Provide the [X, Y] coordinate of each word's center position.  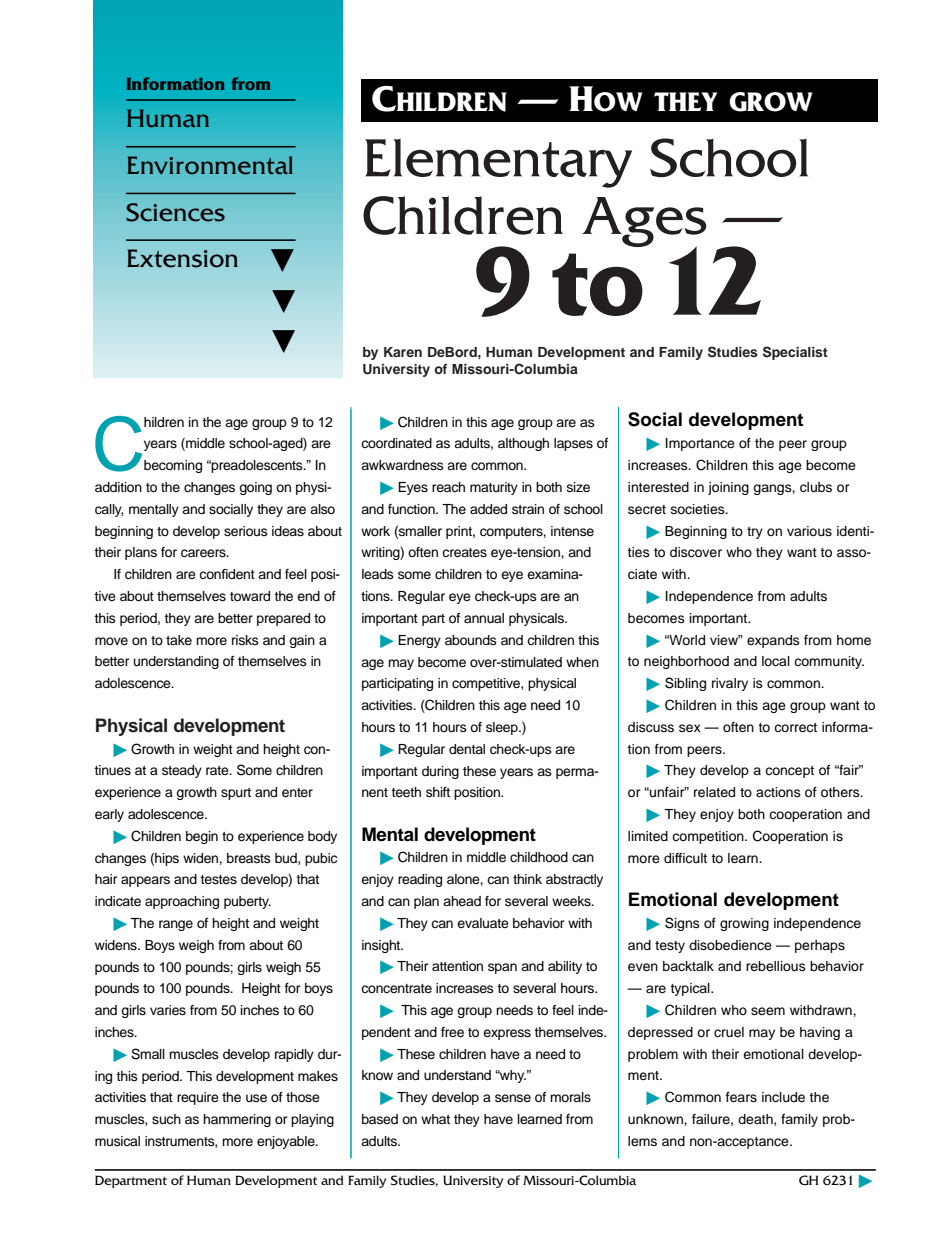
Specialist [795, 353]
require [198, 1098]
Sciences [175, 212]
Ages [644, 223]
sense [513, 1098]
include [783, 1097]
